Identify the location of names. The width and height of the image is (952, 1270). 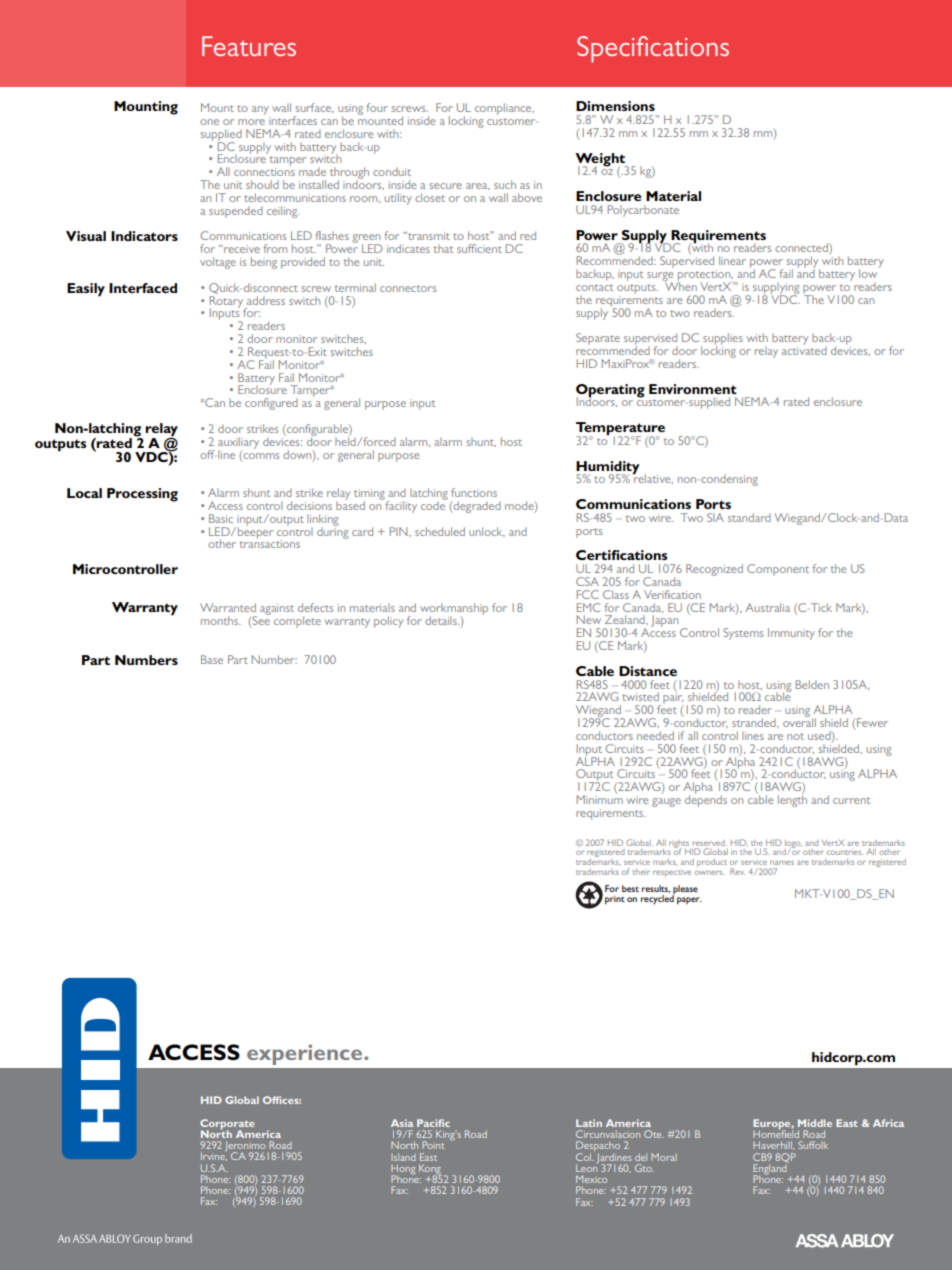
(782, 863).
